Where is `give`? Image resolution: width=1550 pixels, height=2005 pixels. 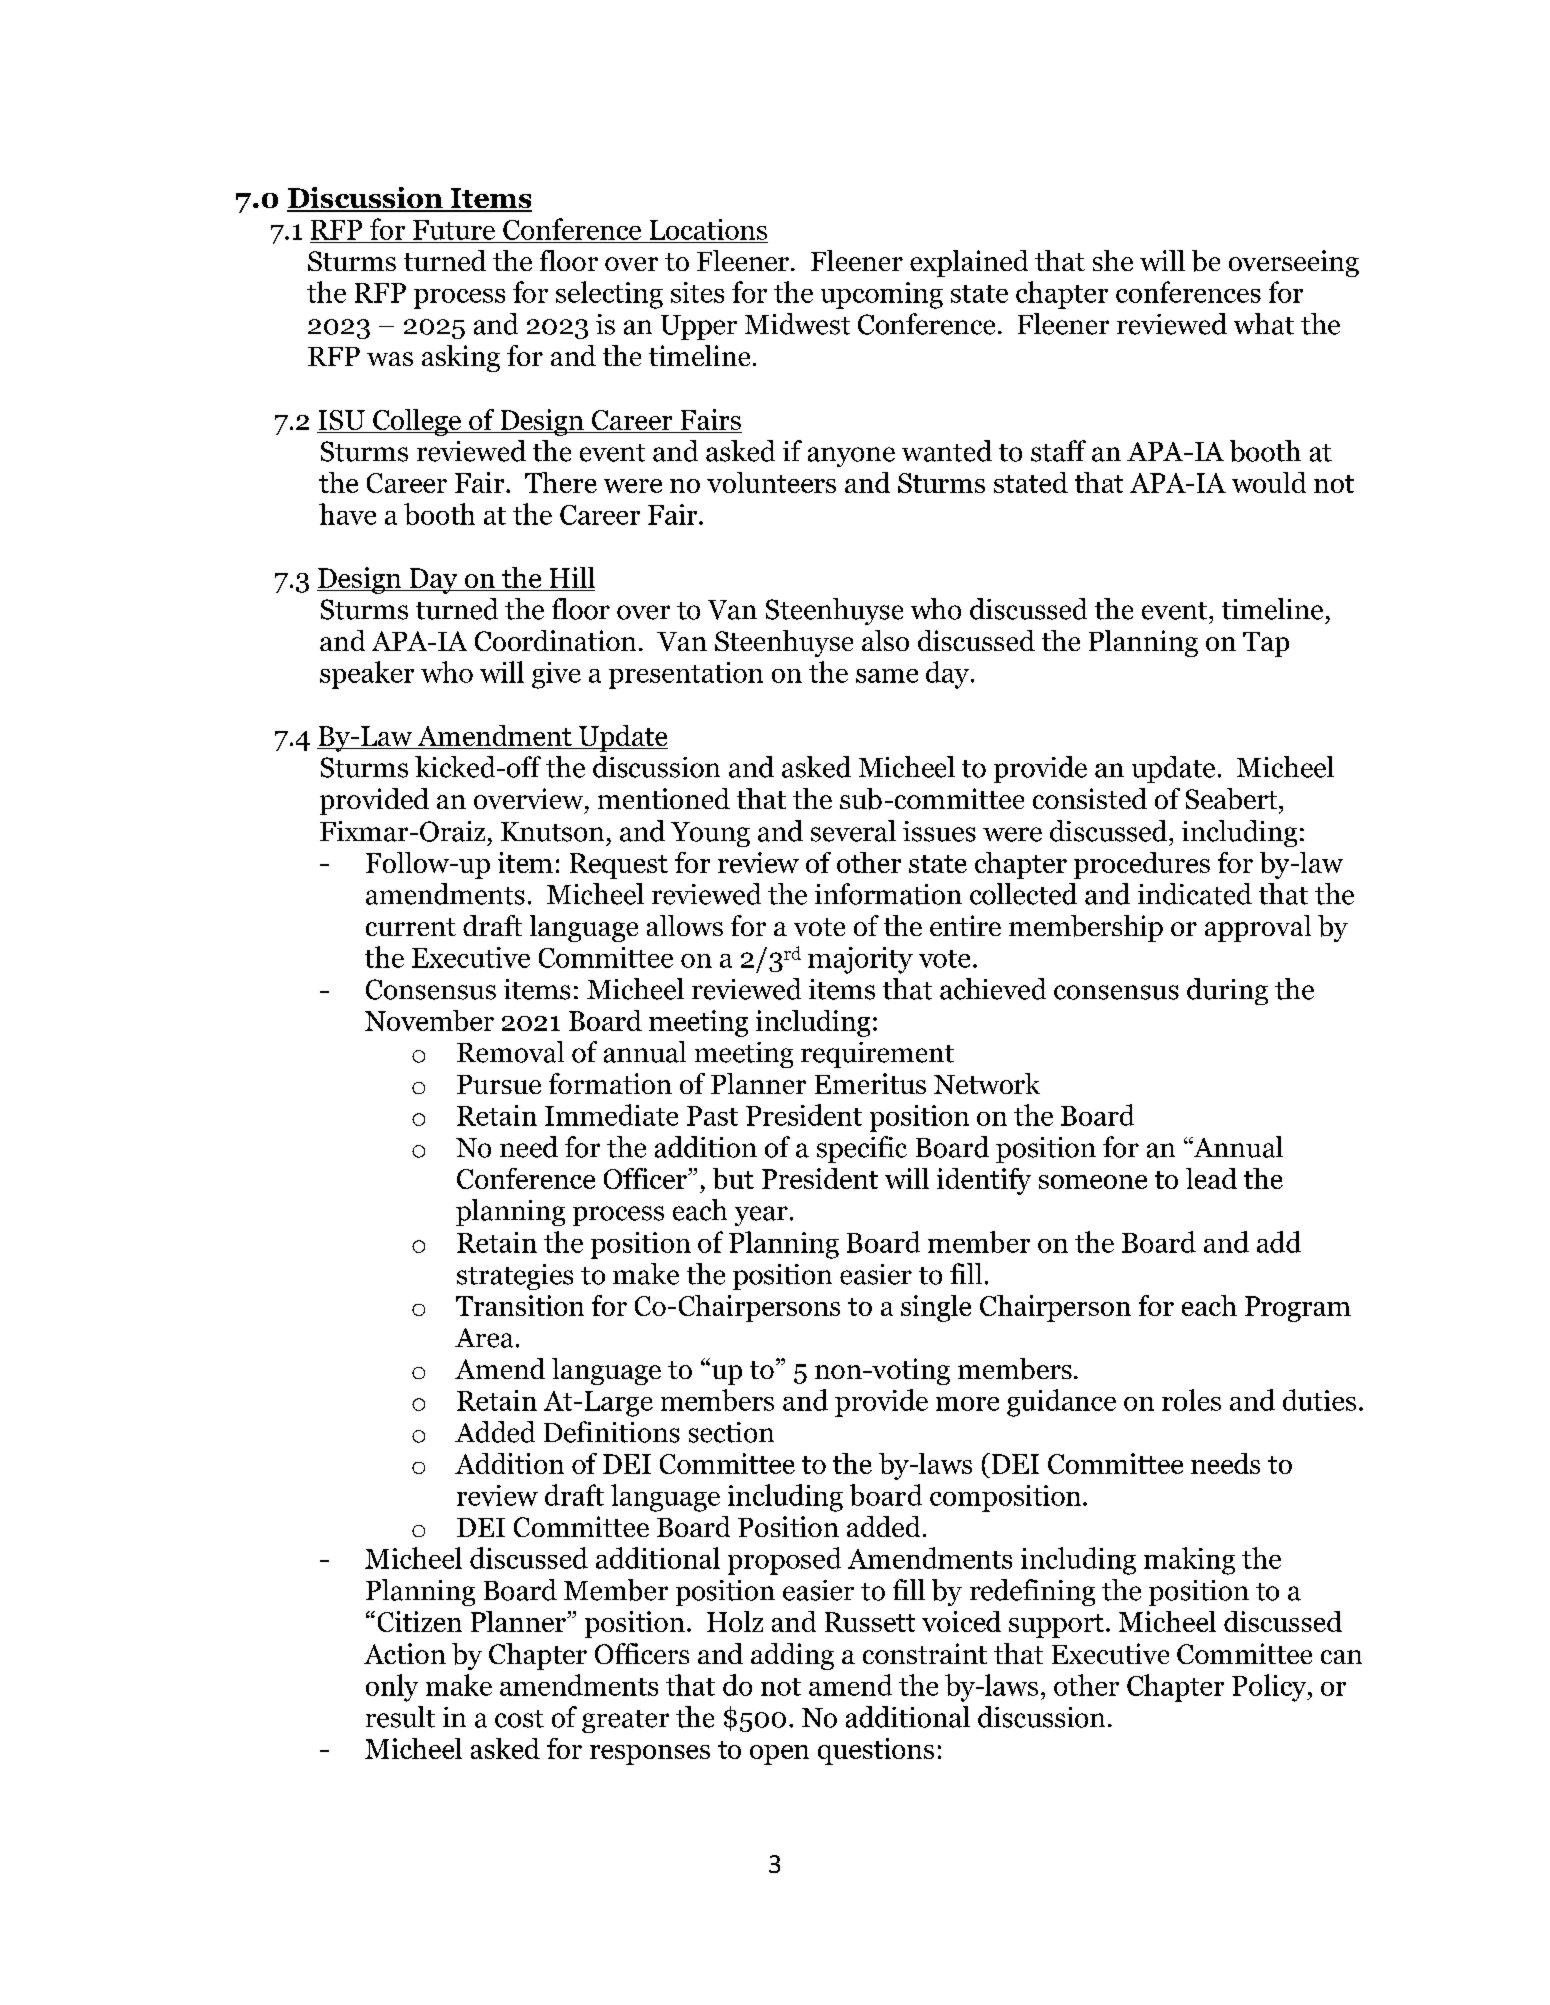
give is located at coordinates (556, 675).
